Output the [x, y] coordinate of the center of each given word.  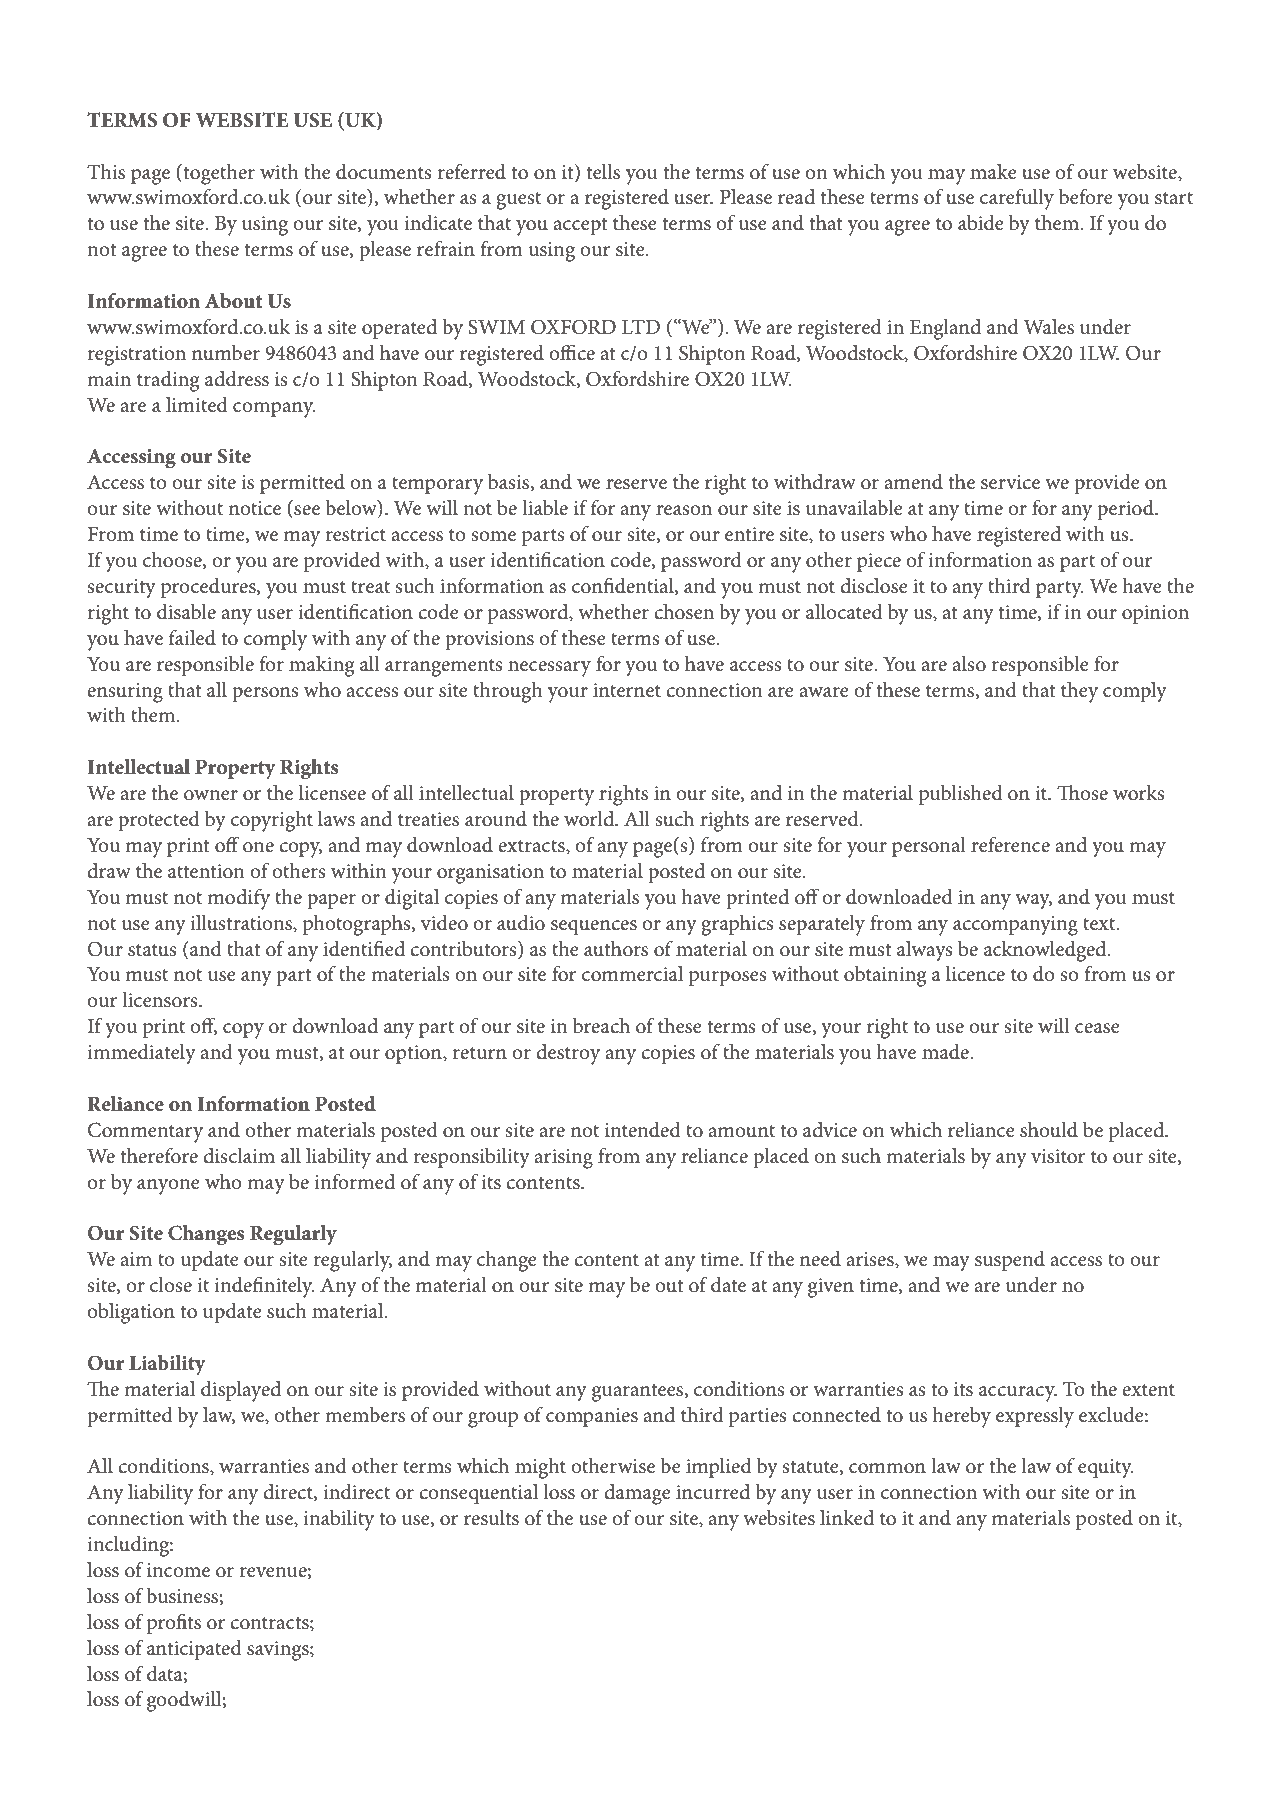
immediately [141, 1054]
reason [684, 510]
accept [580, 226]
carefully [1017, 199]
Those [1082, 793]
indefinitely [264, 1287]
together [218, 174]
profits [174, 1623]
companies [592, 1417]
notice [255, 508]
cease [1097, 1028]
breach [601, 1026]
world [590, 819]
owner [211, 795]
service [1010, 482]
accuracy [1018, 1394]
